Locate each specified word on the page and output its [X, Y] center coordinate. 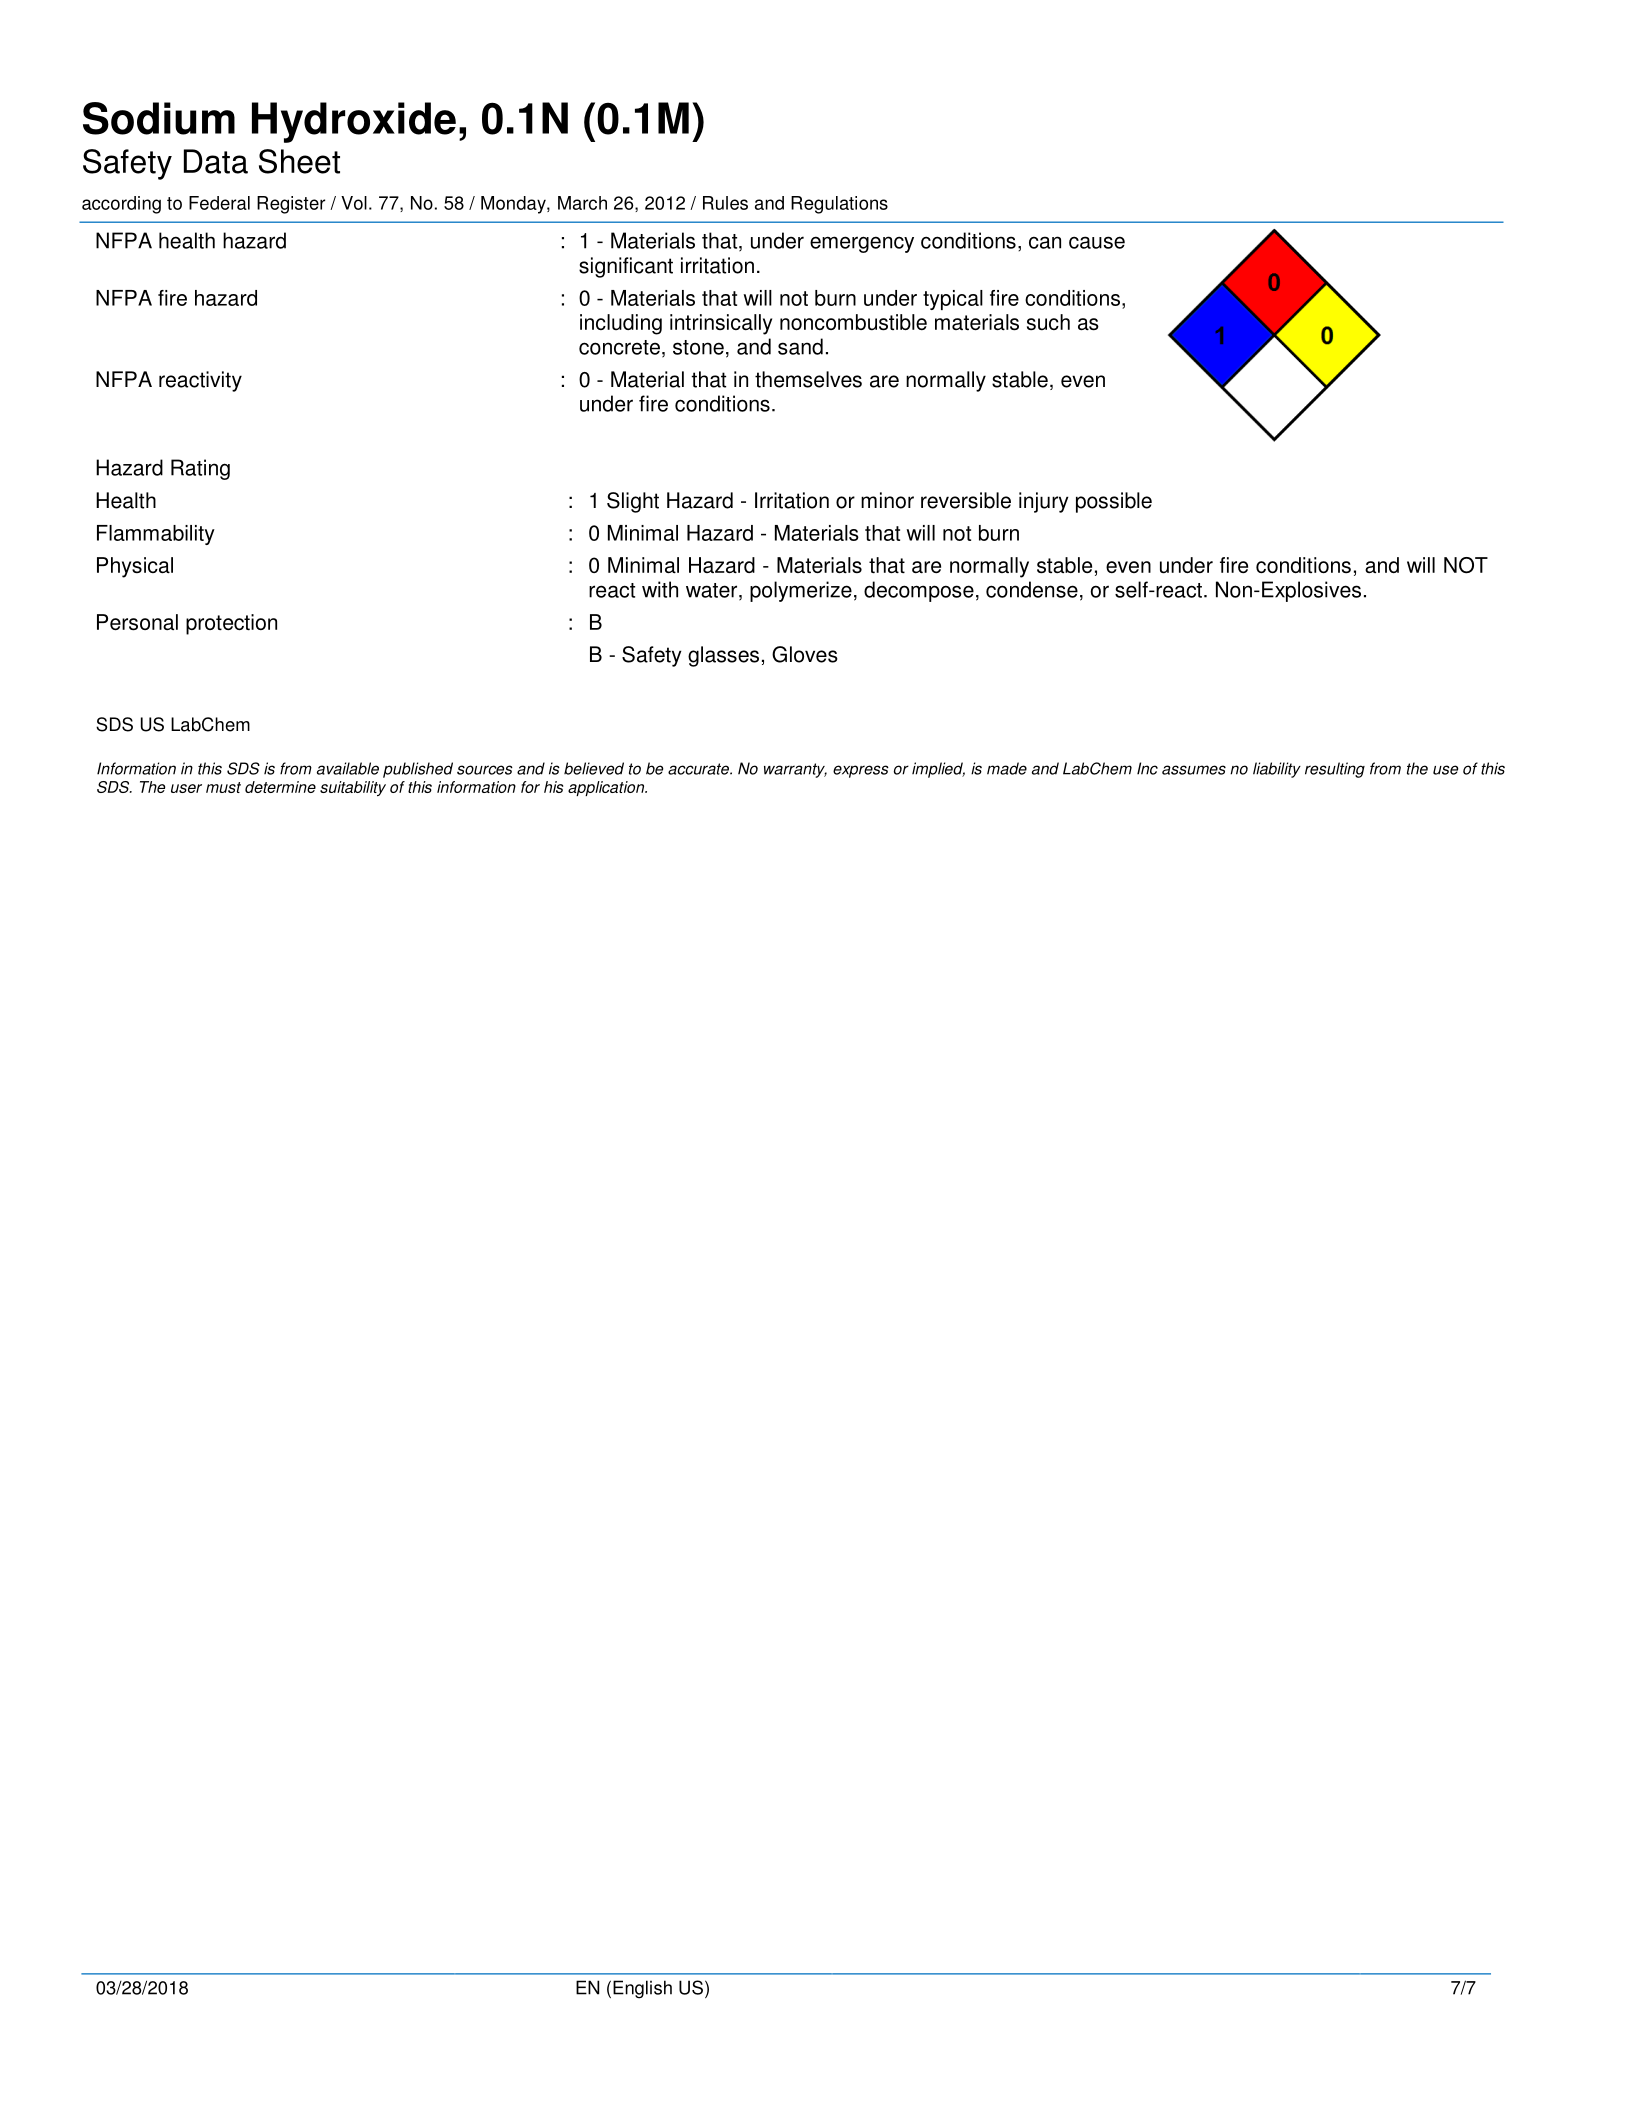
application [607, 788]
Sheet [299, 161]
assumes [1194, 770]
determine [280, 787]
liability [1277, 770]
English [642, 1989]
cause [1097, 242]
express [861, 771]
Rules [725, 203]
